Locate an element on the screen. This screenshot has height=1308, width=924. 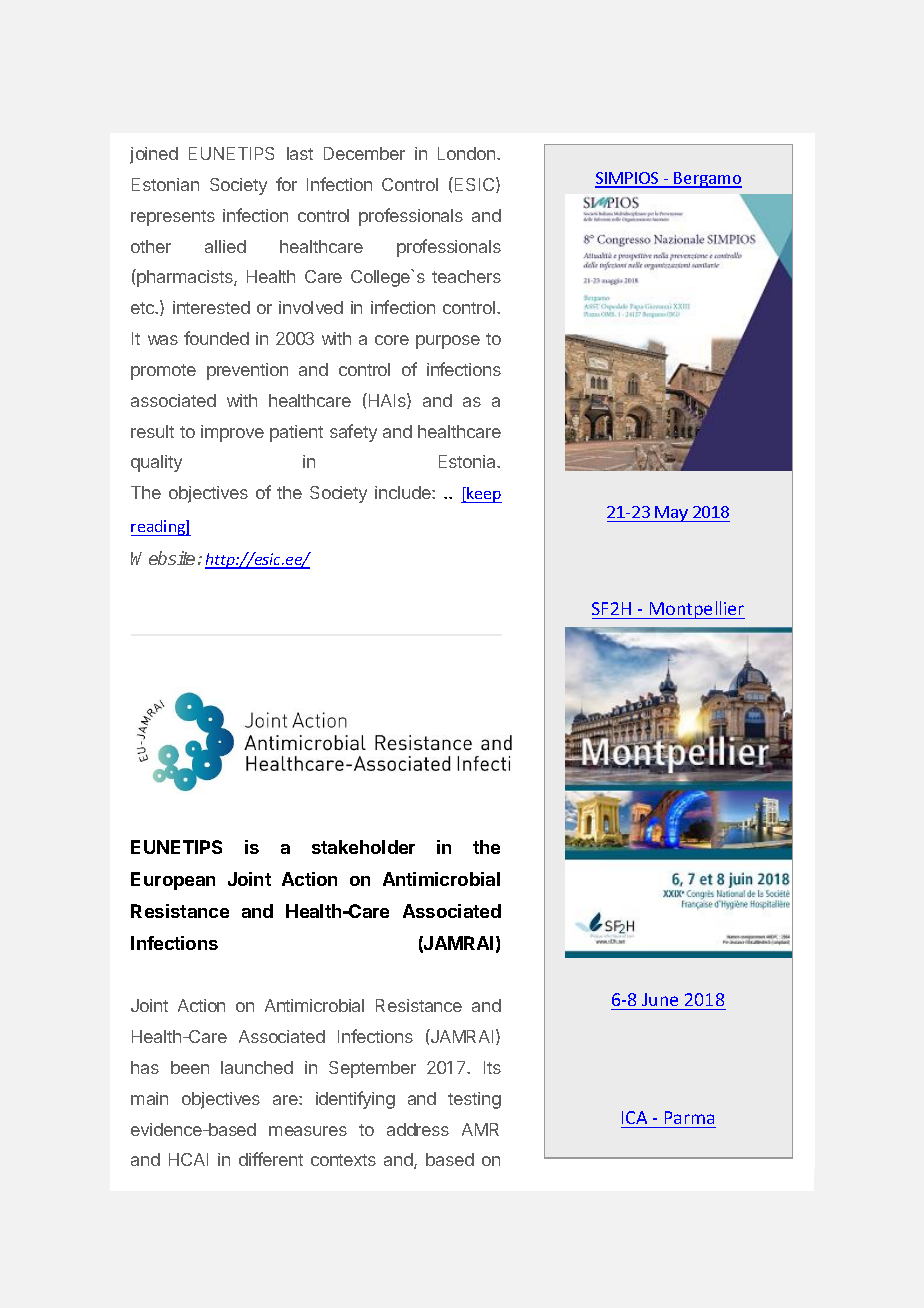
May is located at coordinates (672, 514).
